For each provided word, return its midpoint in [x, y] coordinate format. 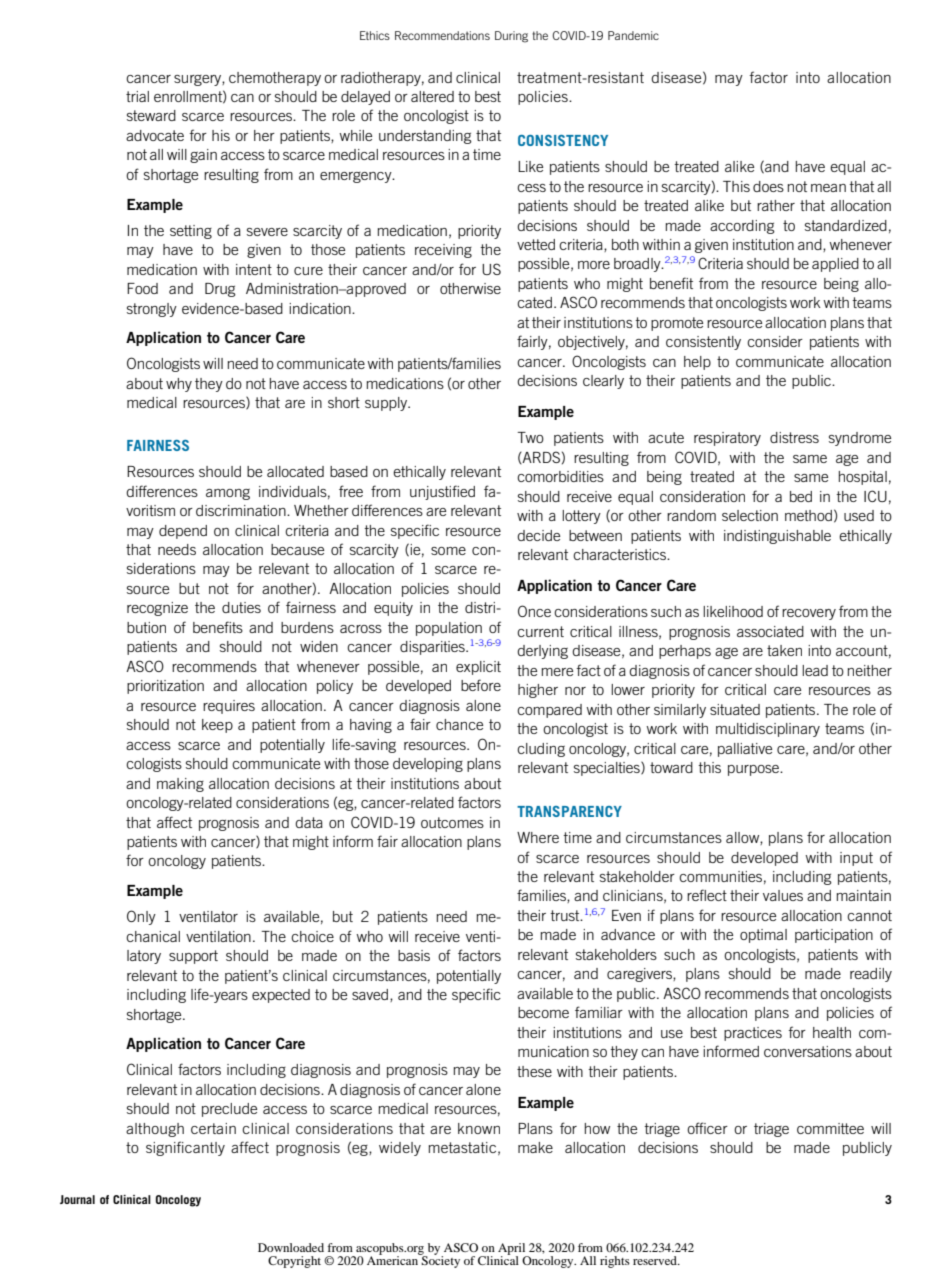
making [180, 785]
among [228, 494]
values [783, 895]
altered [432, 96]
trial [137, 96]
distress [794, 437]
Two [530, 437]
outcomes [452, 822]
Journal [77, 1199]
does [768, 186]
